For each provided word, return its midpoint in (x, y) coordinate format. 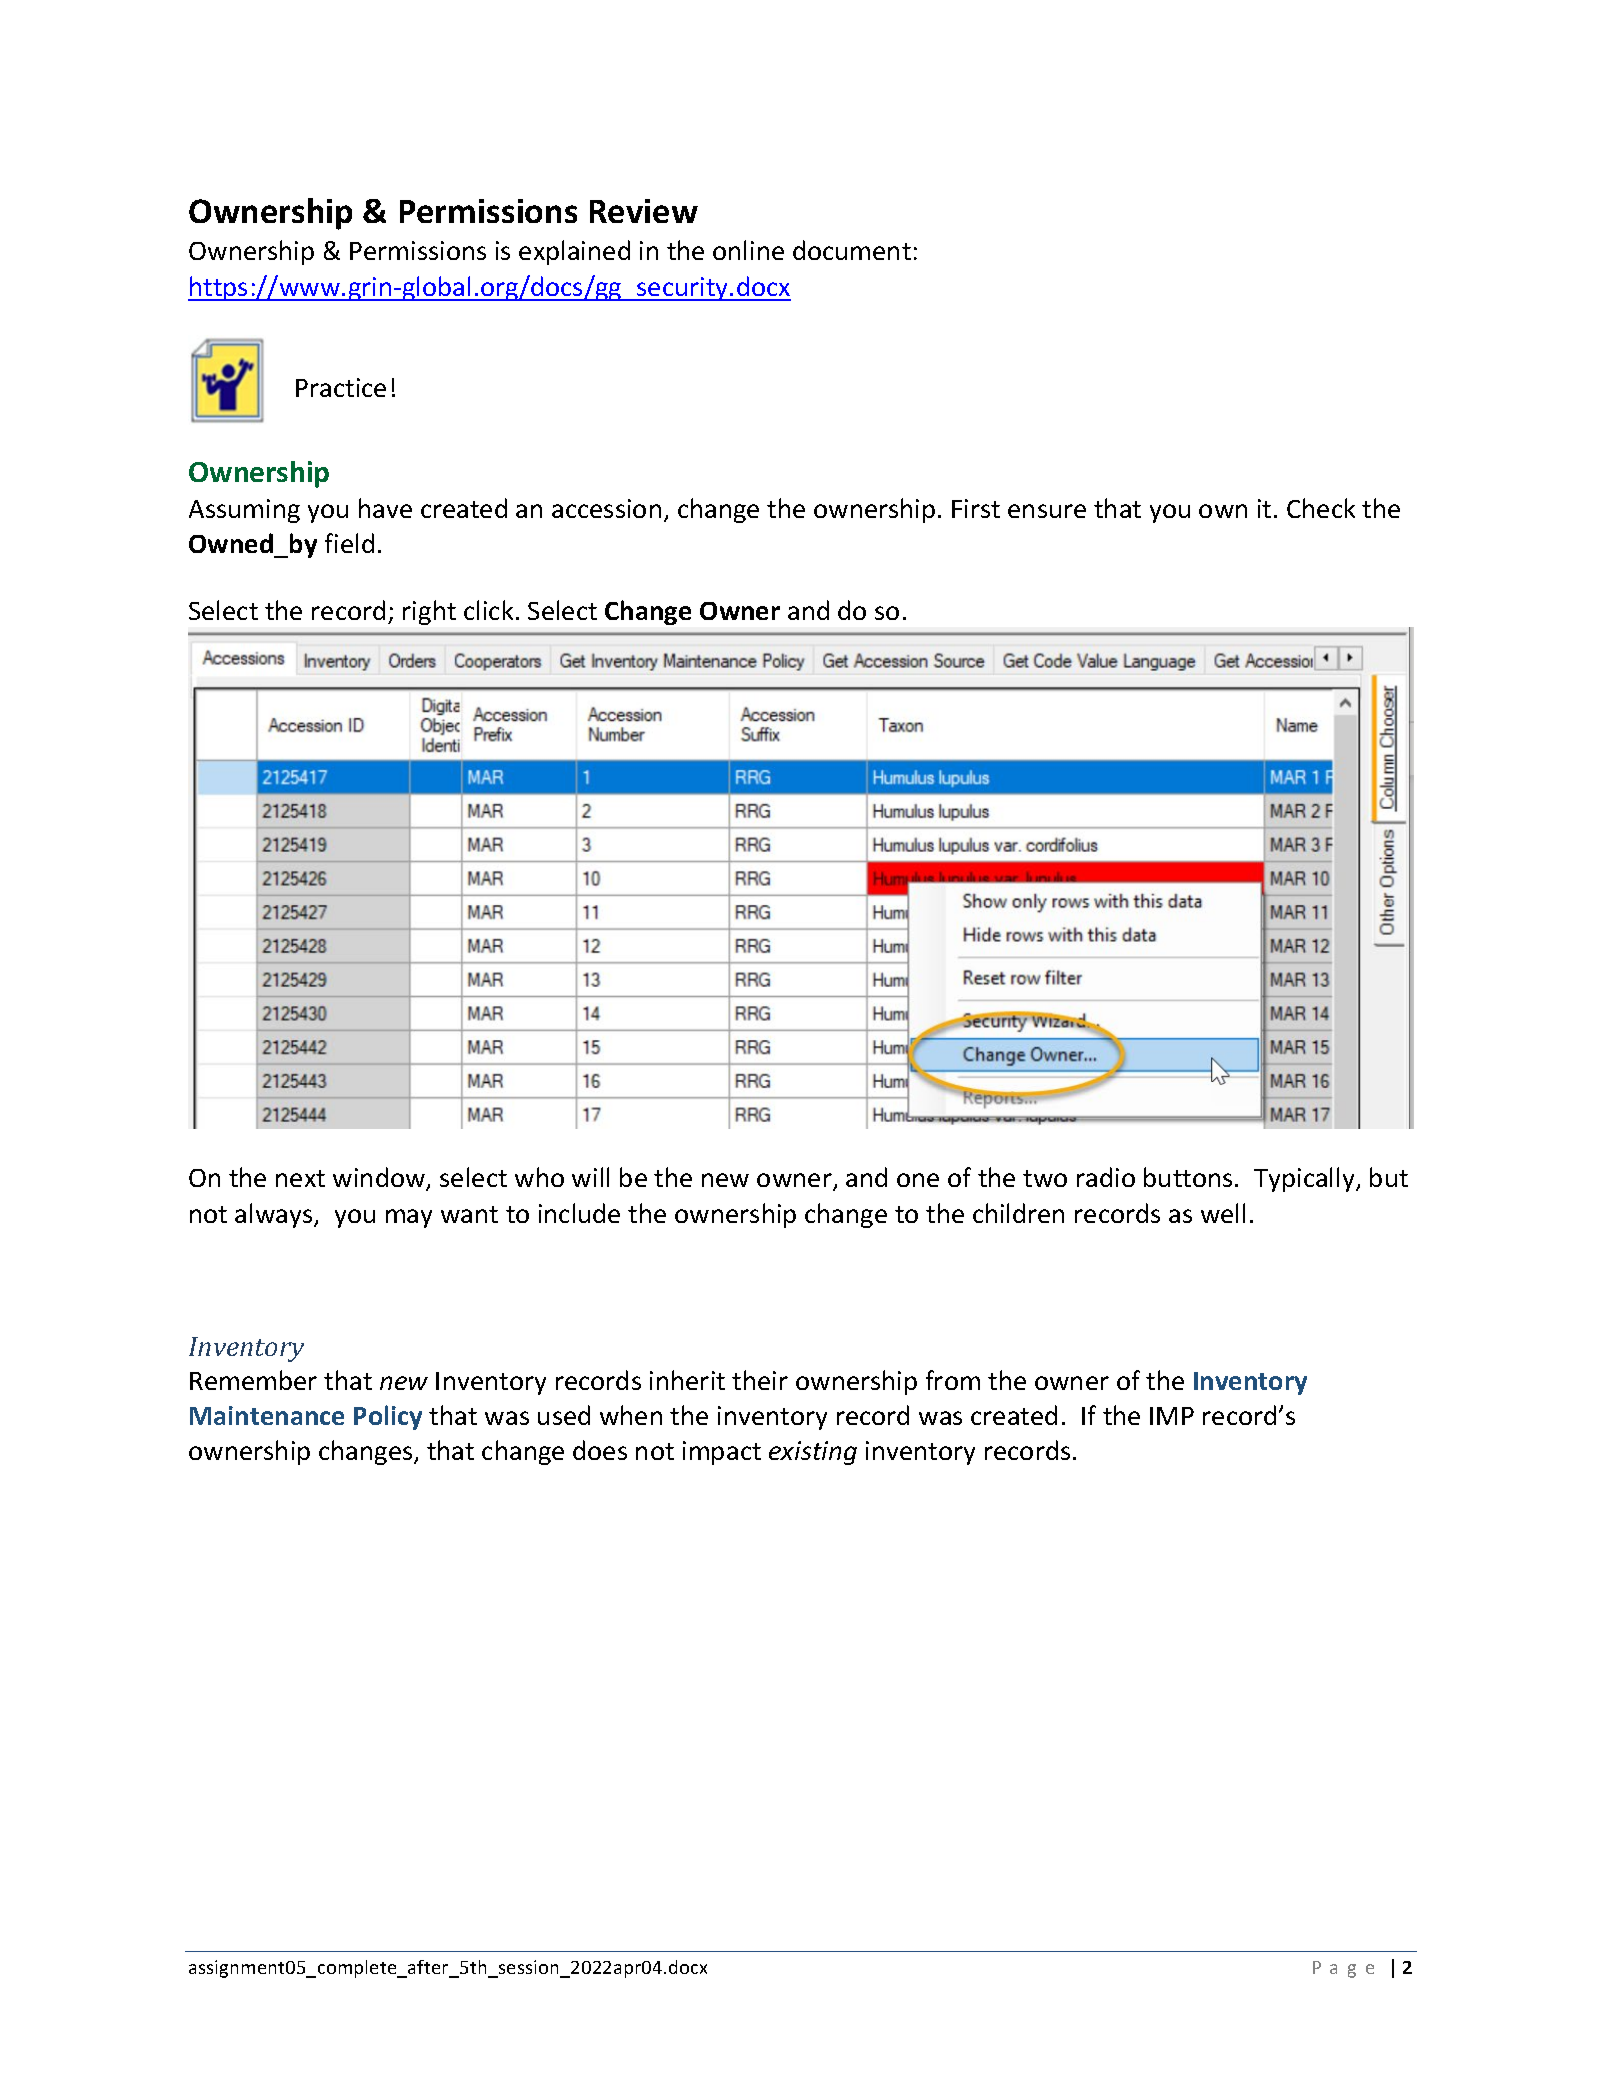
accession (606, 508)
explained (574, 252)
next (300, 1178)
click (488, 610)
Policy (388, 1417)
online (748, 250)
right (429, 612)
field (349, 543)
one (918, 1180)
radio (1106, 1177)
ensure (1047, 511)
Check (1321, 508)
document (852, 250)
